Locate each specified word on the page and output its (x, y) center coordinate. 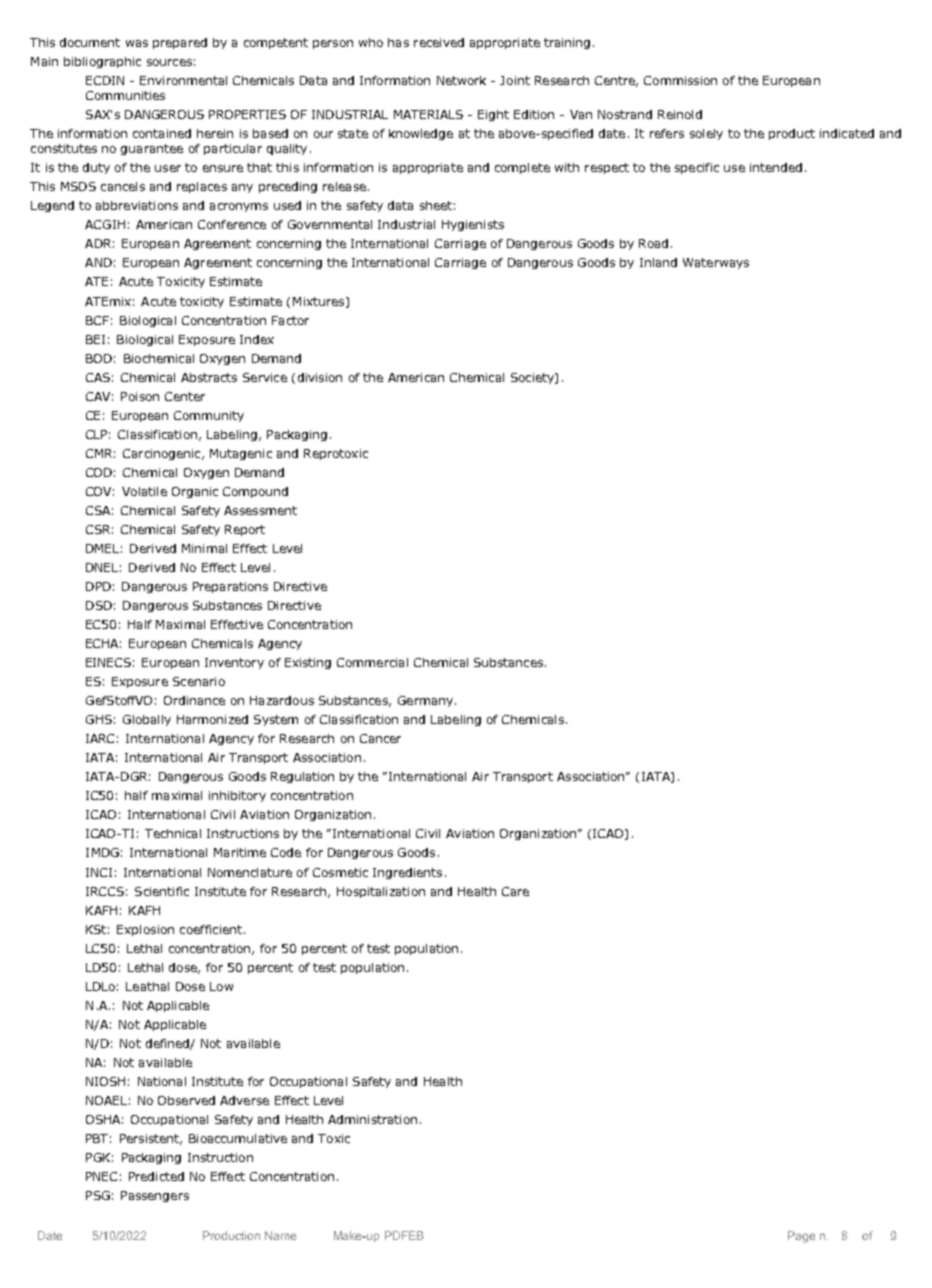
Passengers (155, 1196)
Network (461, 80)
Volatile (144, 491)
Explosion (145, 930)
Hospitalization (381, 892)
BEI (95, 339)
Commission (680, 80)
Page (801, 1237)
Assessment (260, 510)
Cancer (380, 738)
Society (533, 378)
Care (515, 891)
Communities (125, 95)
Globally (147, 720)
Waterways (716, 263)
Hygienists (473, 225)
